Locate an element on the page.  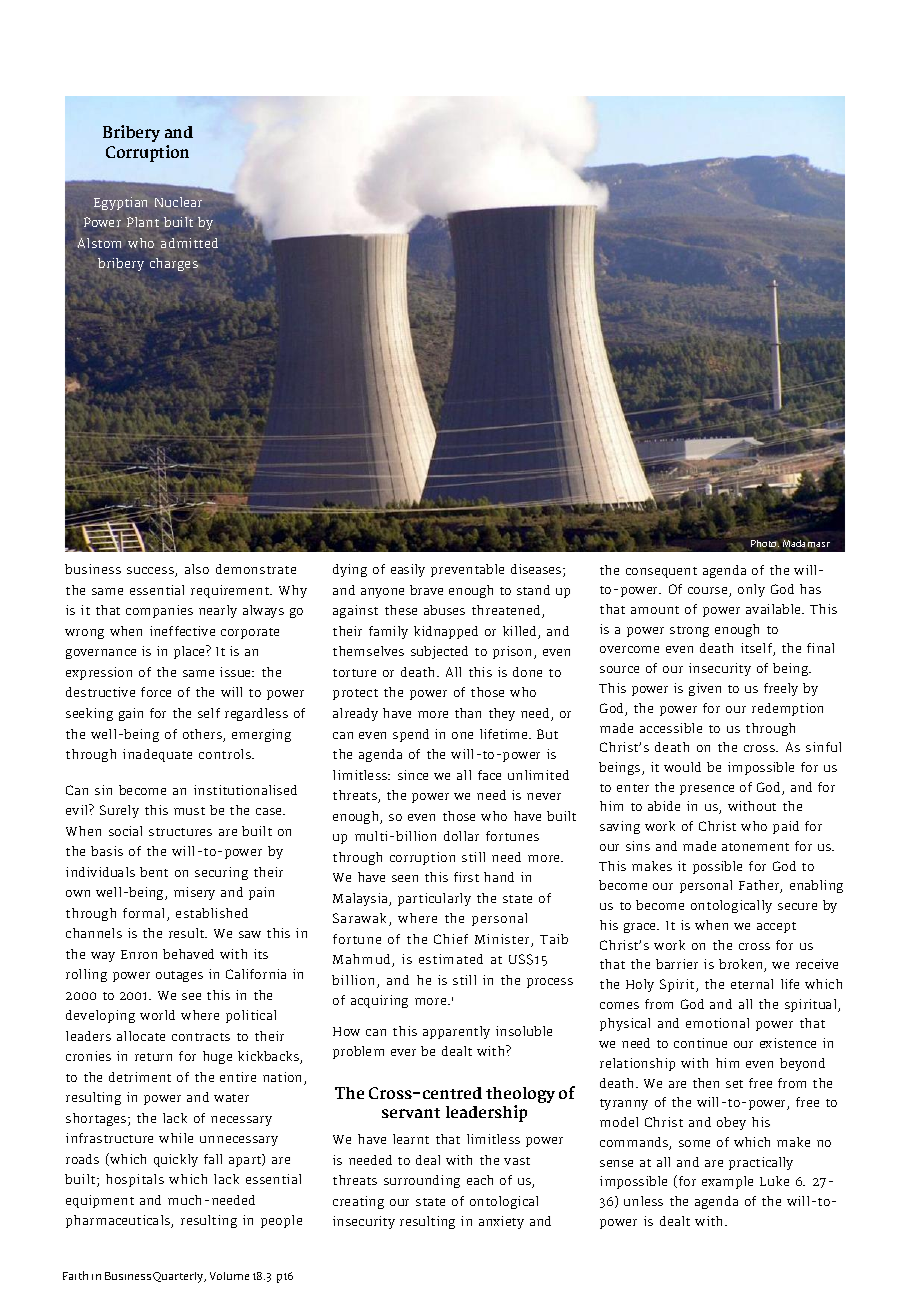
would is located at coordinates (682, 767).
